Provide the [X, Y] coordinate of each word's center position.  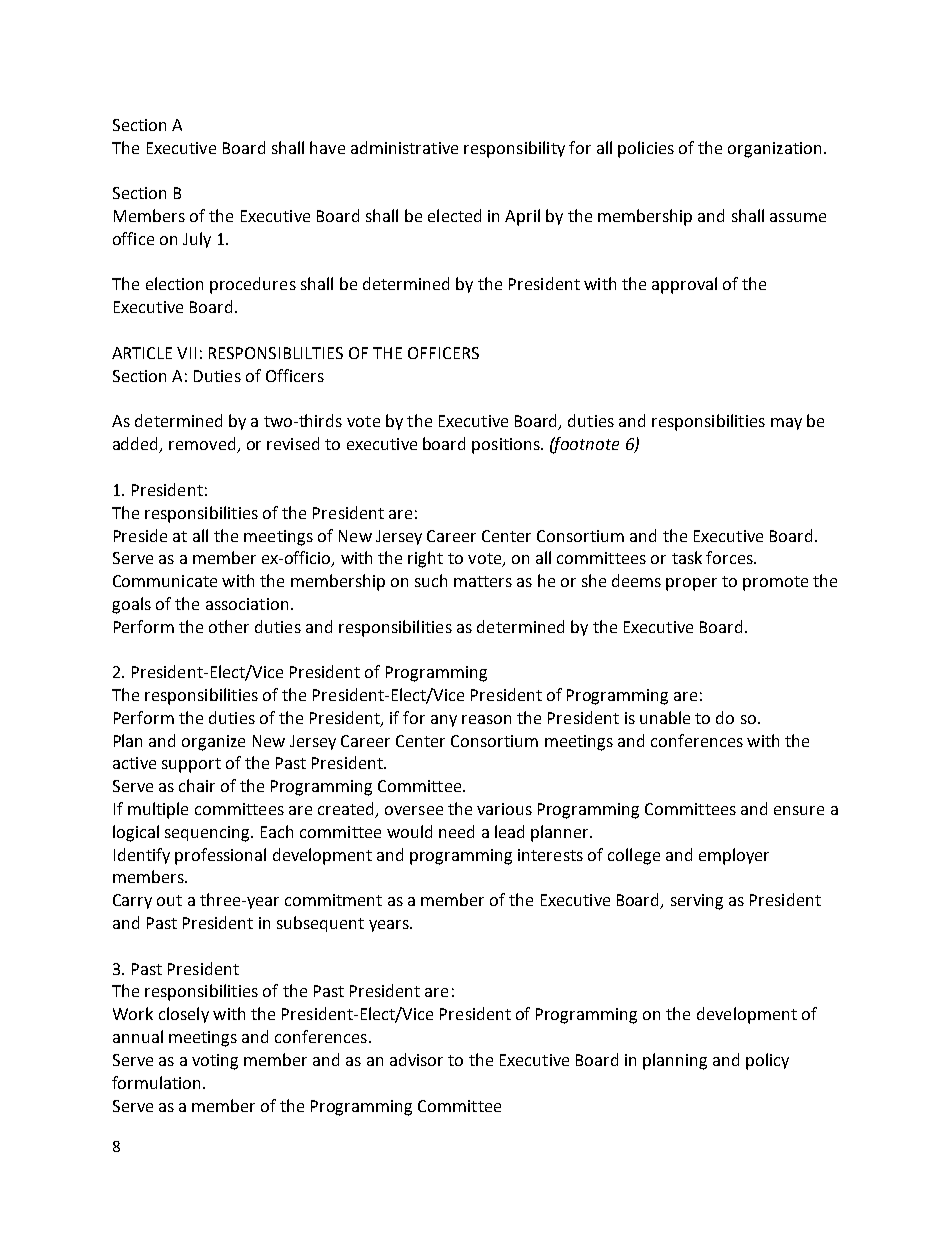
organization [774, 150]
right [425, 559]
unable [665, 717]
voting [215, 1062]
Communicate [165, 581]
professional [220, 856]
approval [684, 285]
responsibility [514, 149]
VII [186, 353]
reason [486, 719]
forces [730, 557]
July [197, 240]
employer [734, 856]
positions [507, 446]
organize [213, 743]
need [456, 831]
